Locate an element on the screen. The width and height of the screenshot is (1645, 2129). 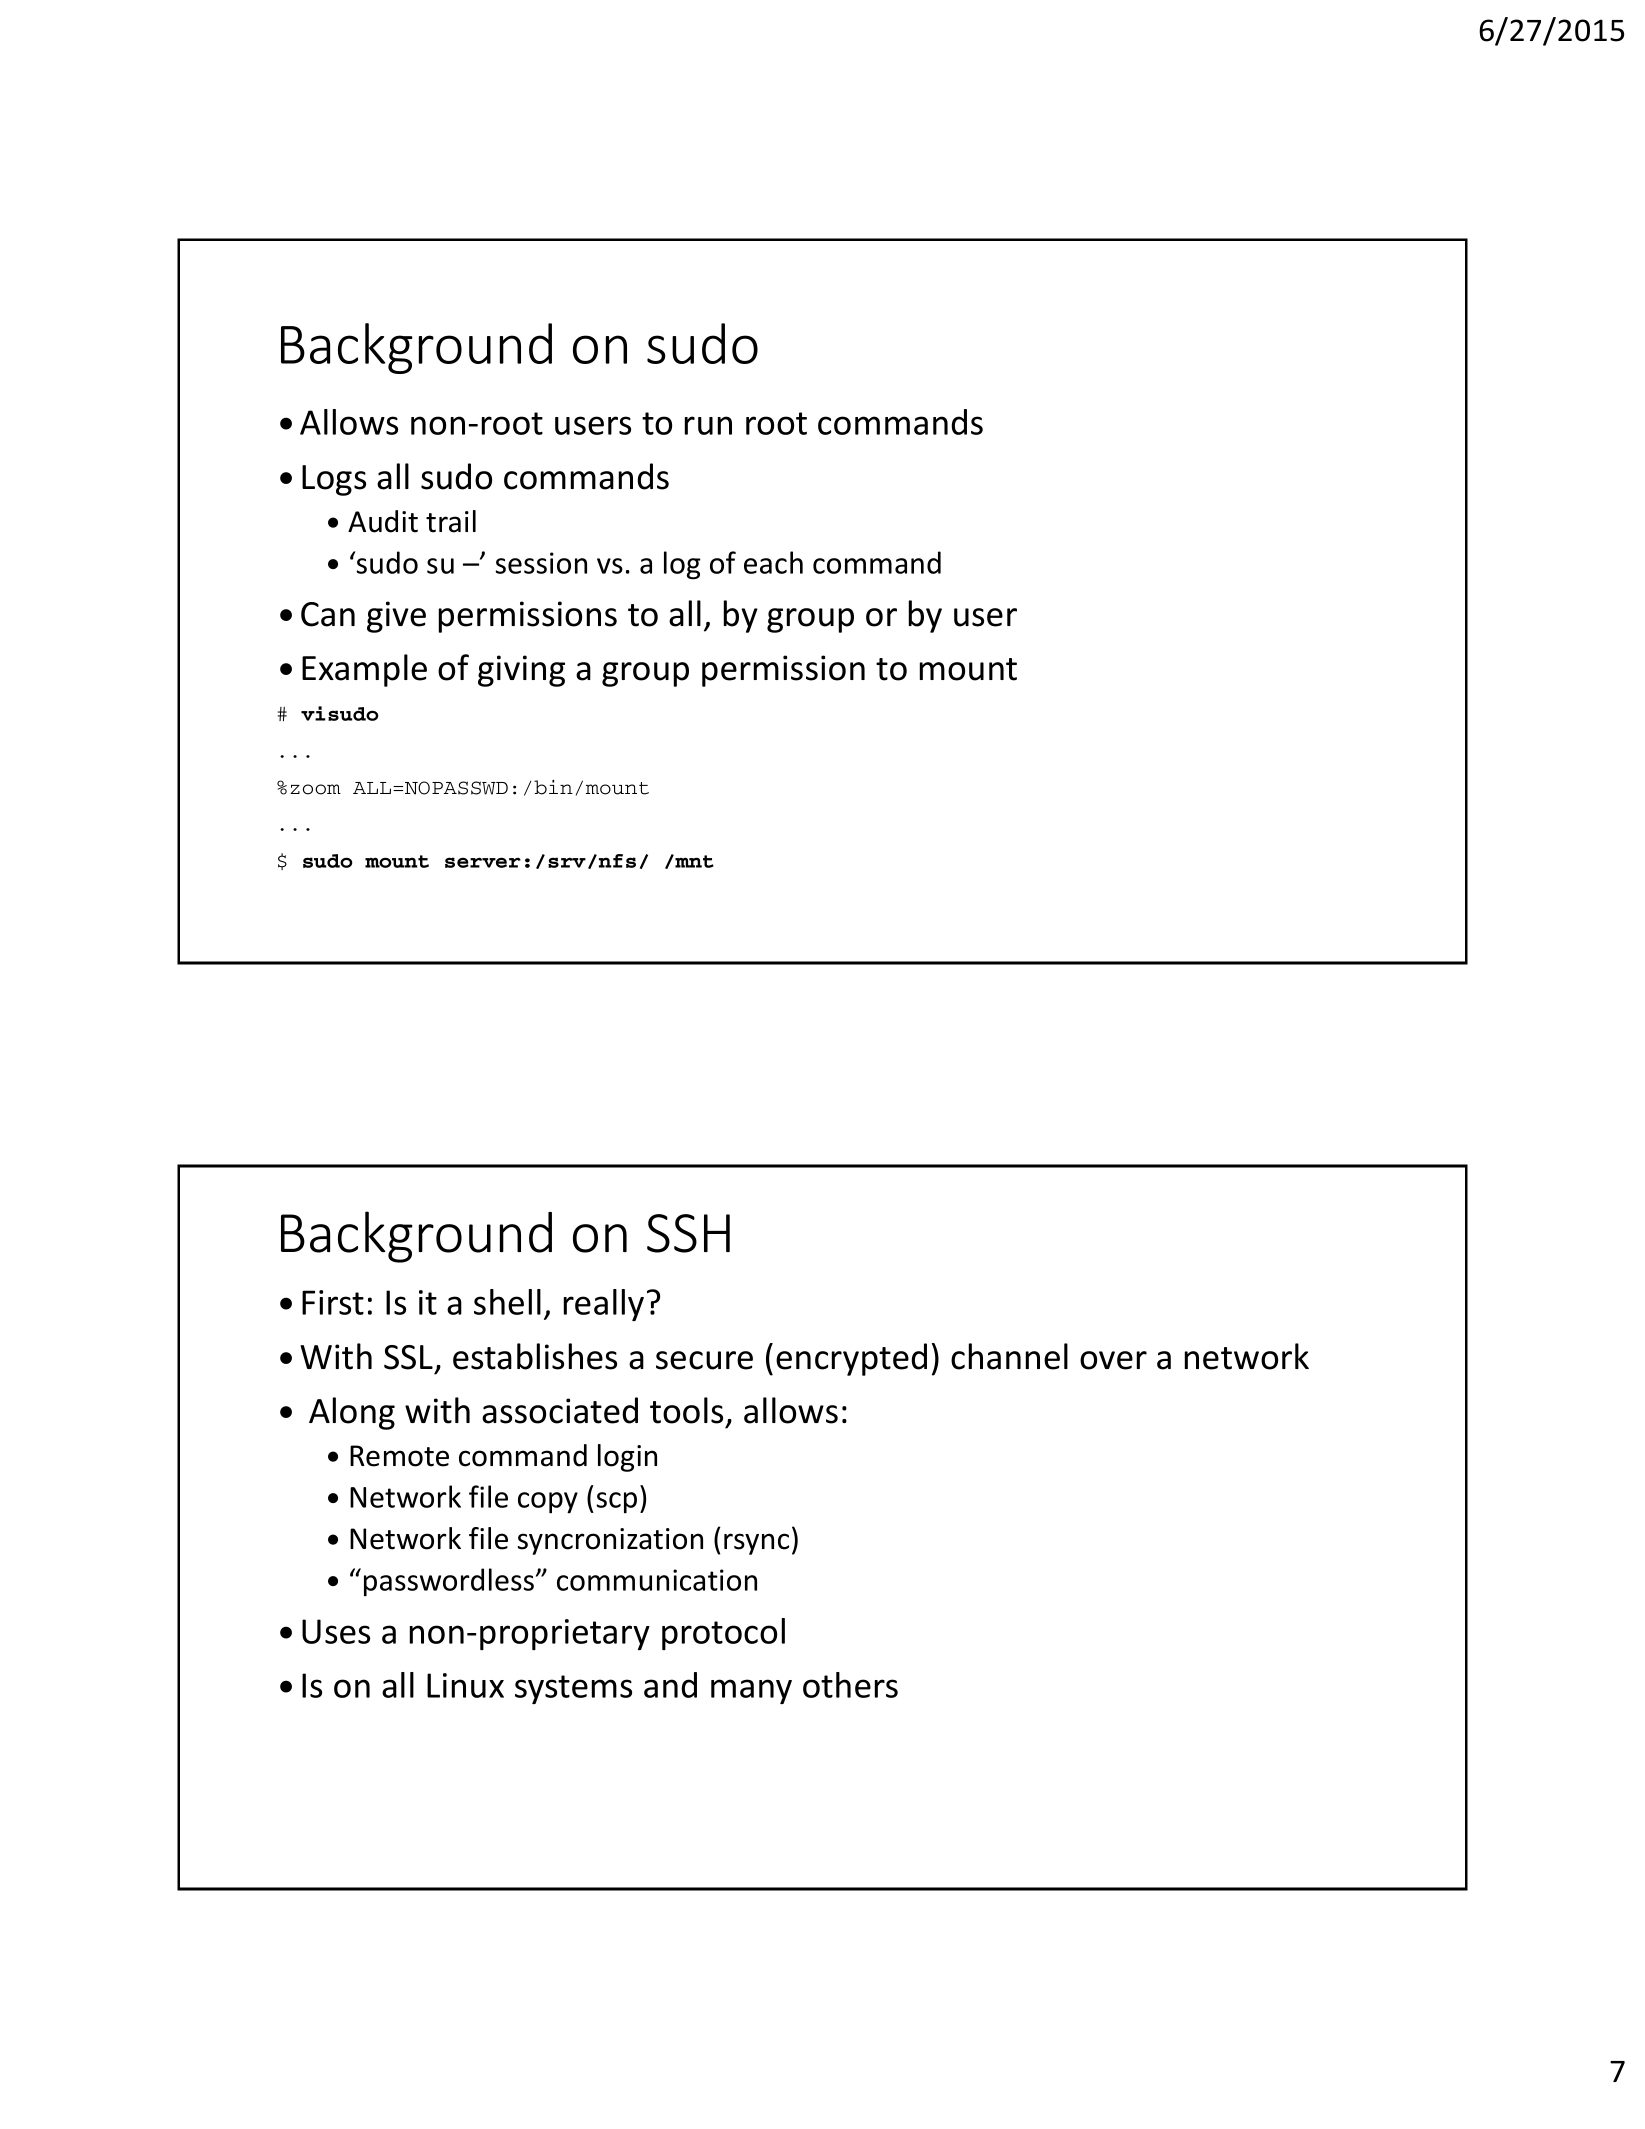
secure is located at coordinates (704, 1360).
